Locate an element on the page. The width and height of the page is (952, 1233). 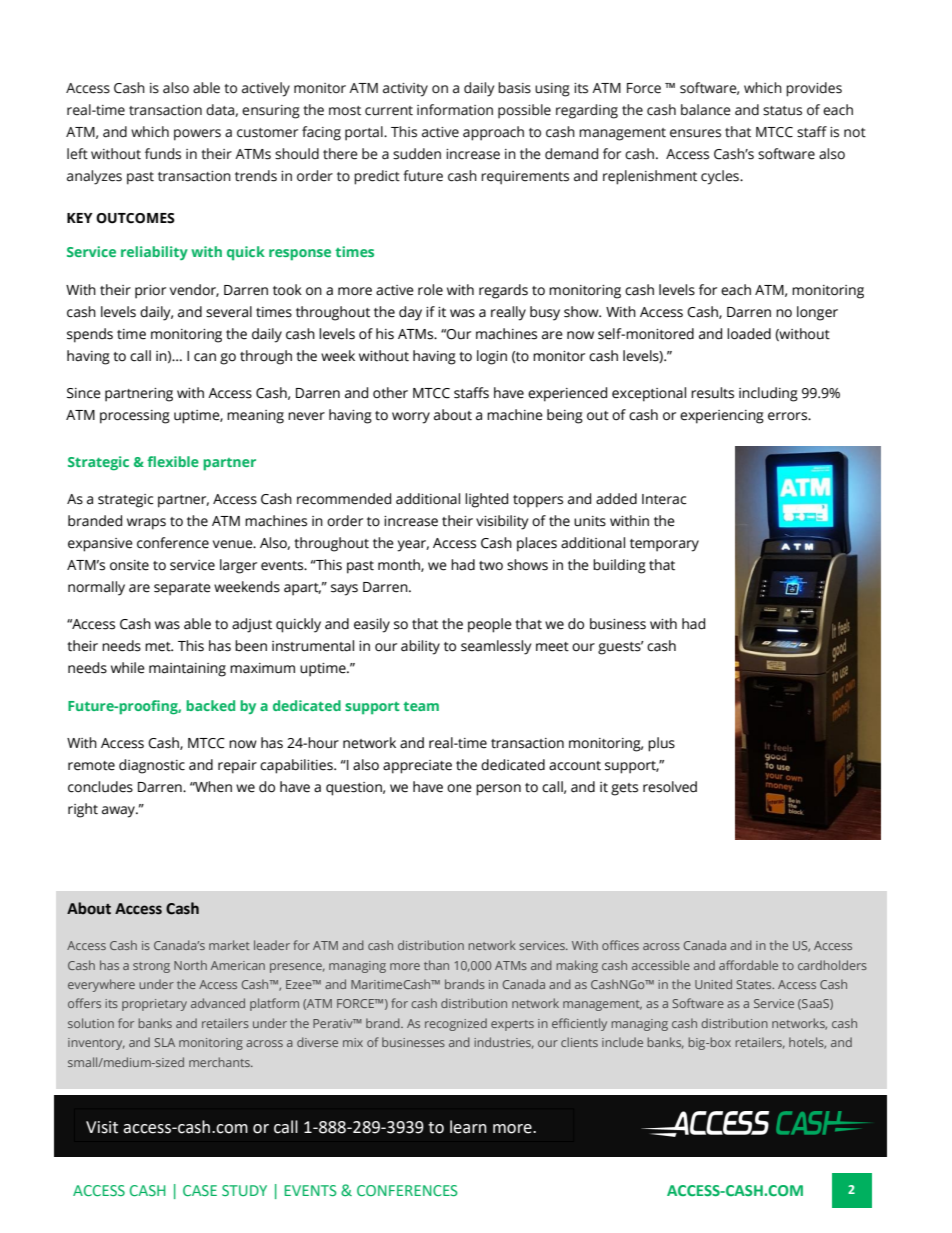
CASE is located at coordinates (200, 1190).
